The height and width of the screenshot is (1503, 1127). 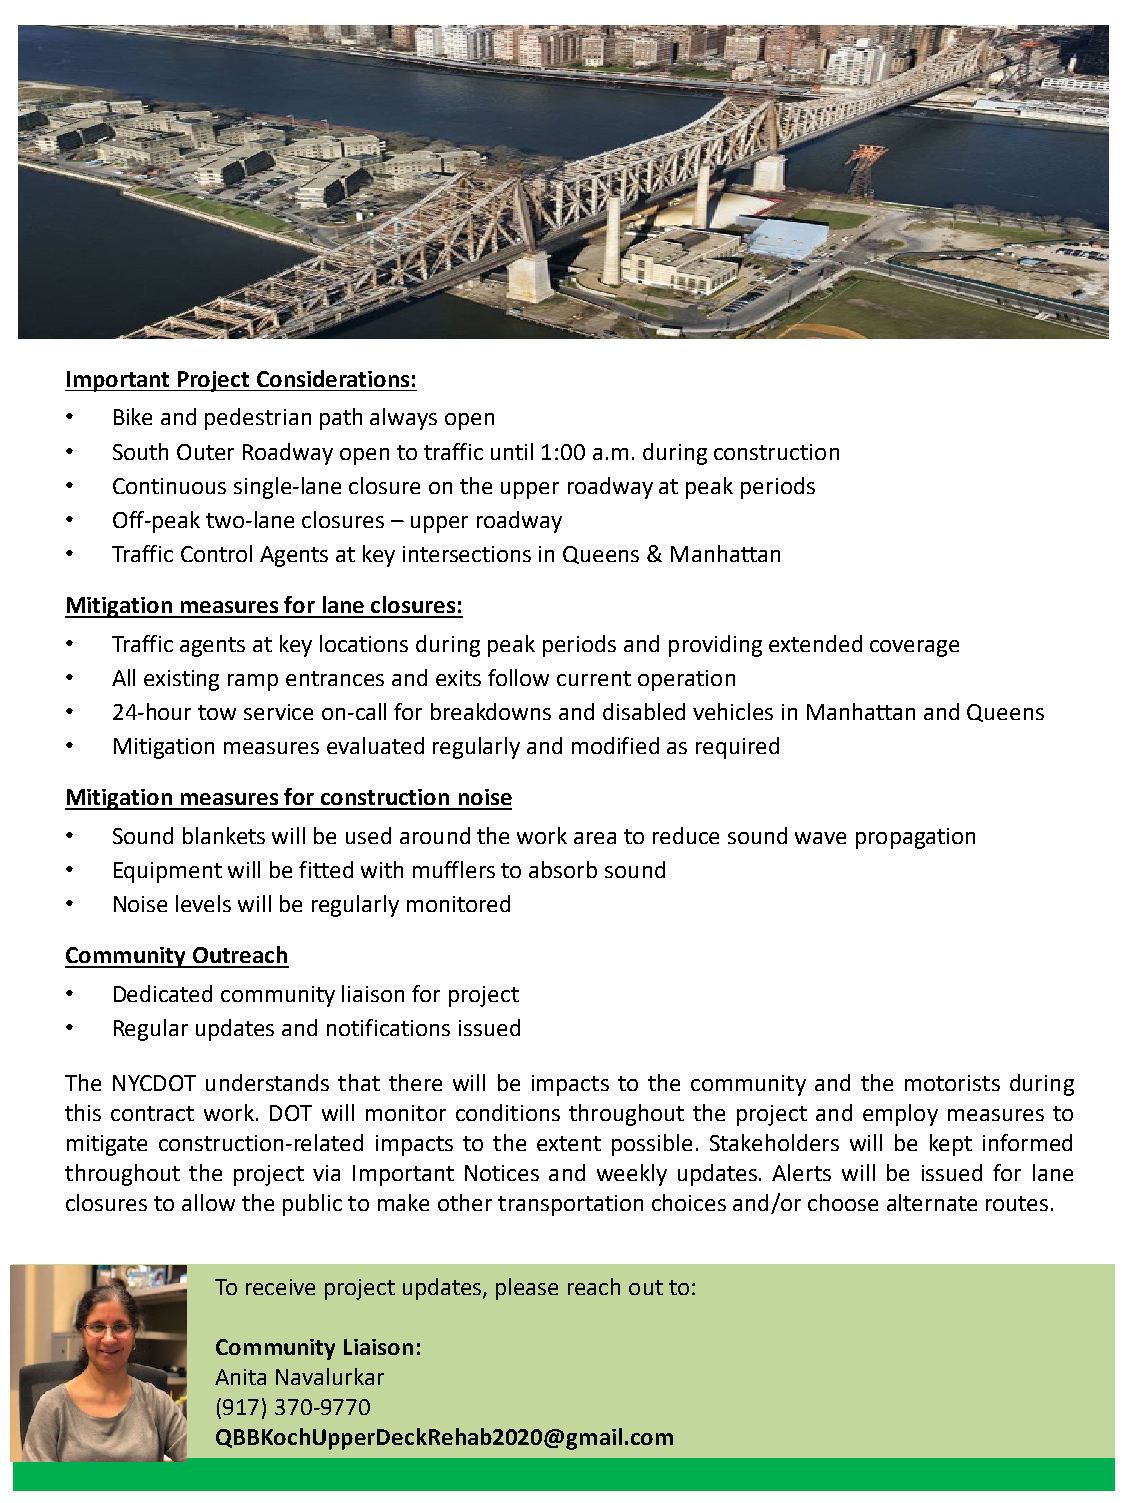 What do you see at coordinates (240, 1377) in the screenshot?
I see `Anita` at bounding box center [240, 1377].
